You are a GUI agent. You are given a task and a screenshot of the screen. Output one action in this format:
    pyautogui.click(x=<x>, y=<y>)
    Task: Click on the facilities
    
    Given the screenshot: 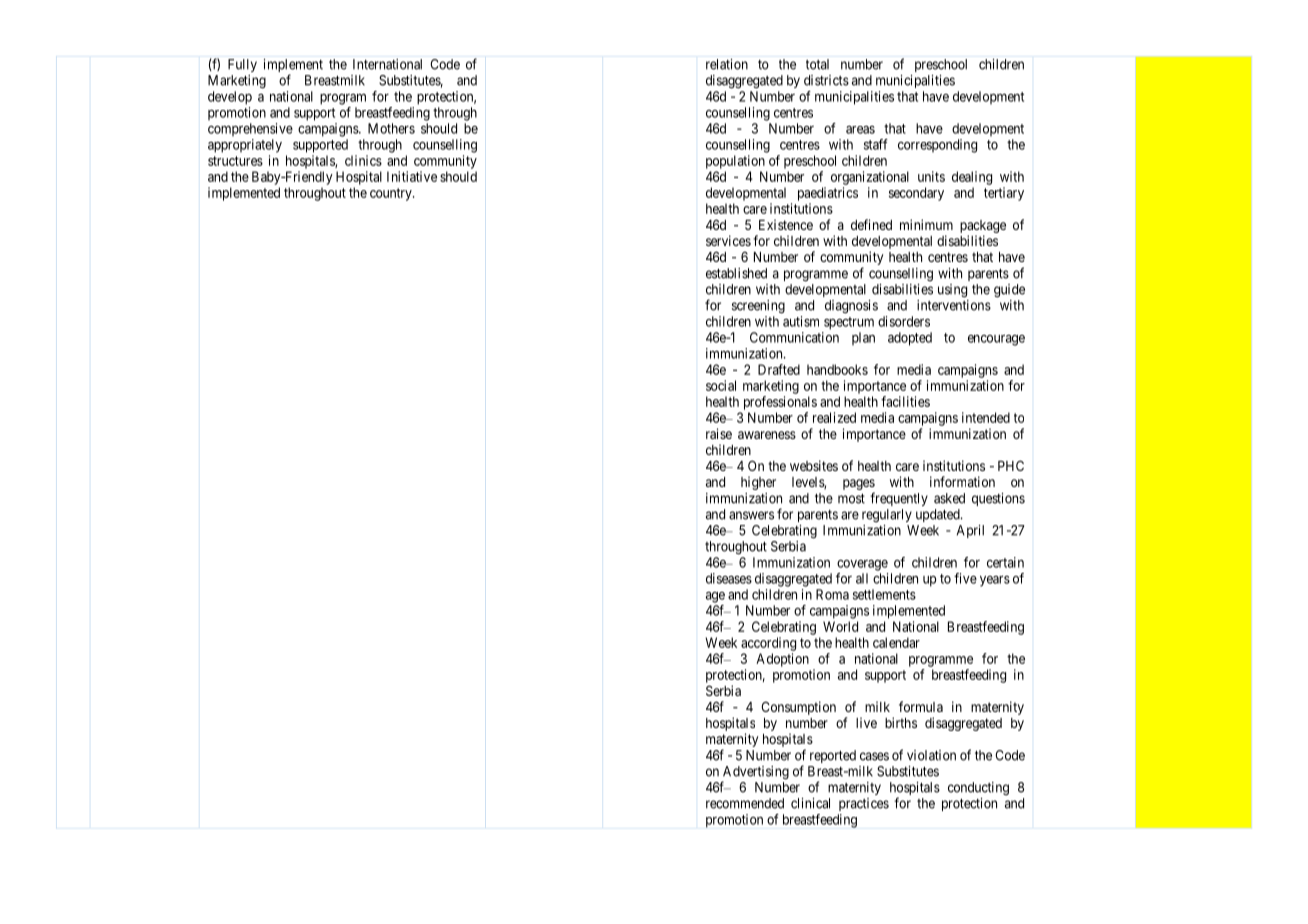 What is the action you would take?
    pyautogui.click(x=905, y=401)
